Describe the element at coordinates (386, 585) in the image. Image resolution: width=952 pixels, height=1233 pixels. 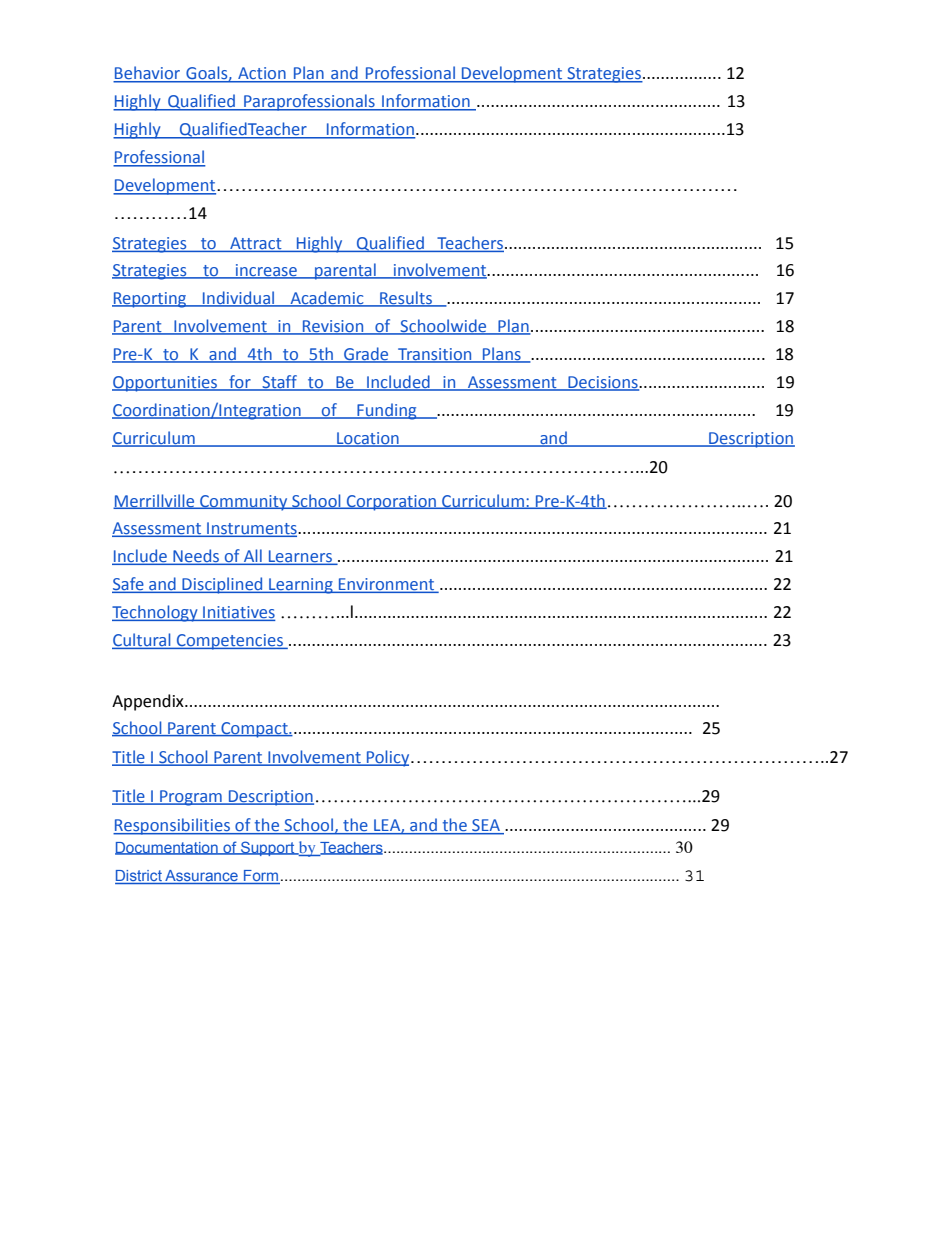
I see `Environment` at that location.
